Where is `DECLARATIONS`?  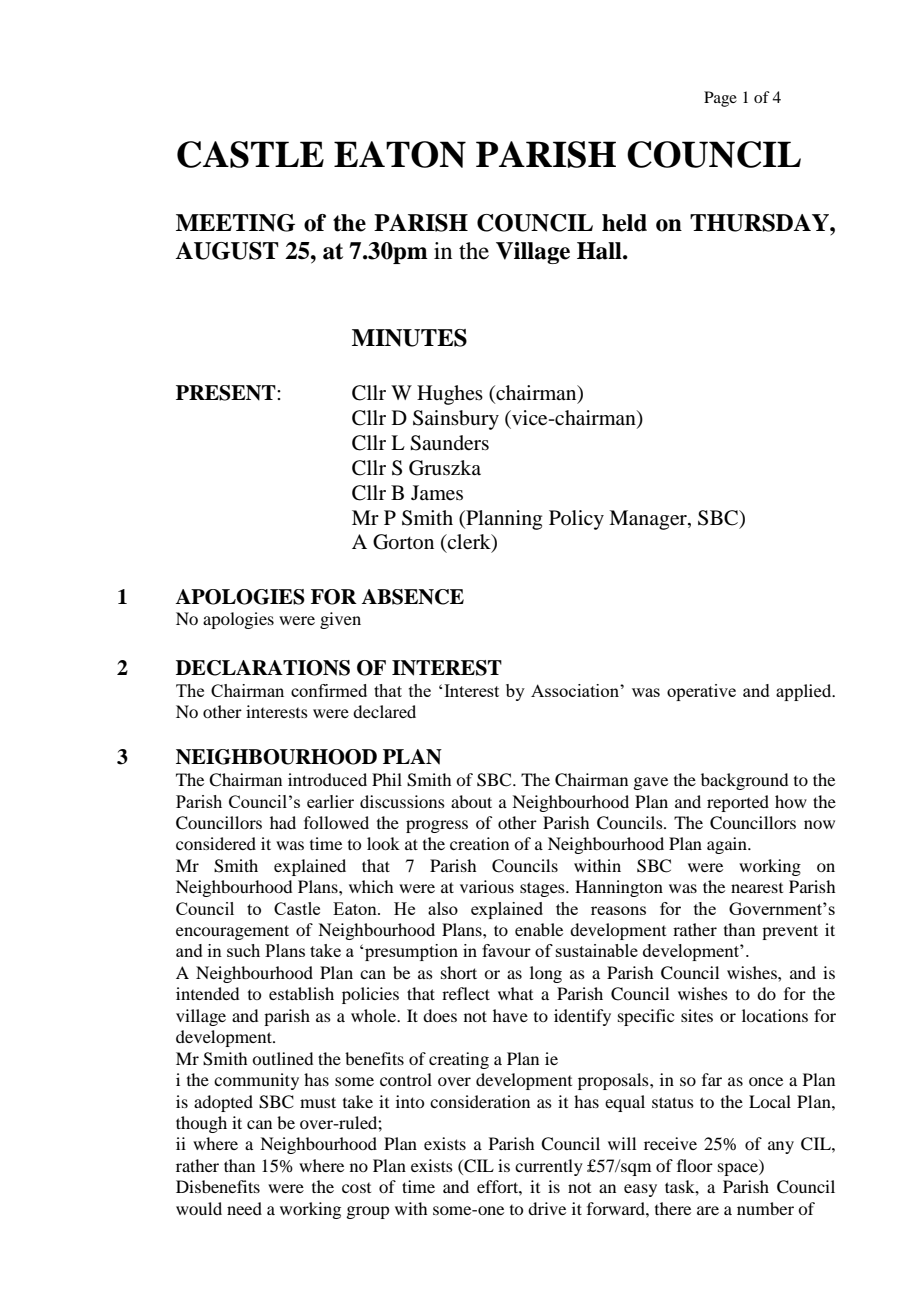
DECLARATIONS is located at coordinates (263, 668).
